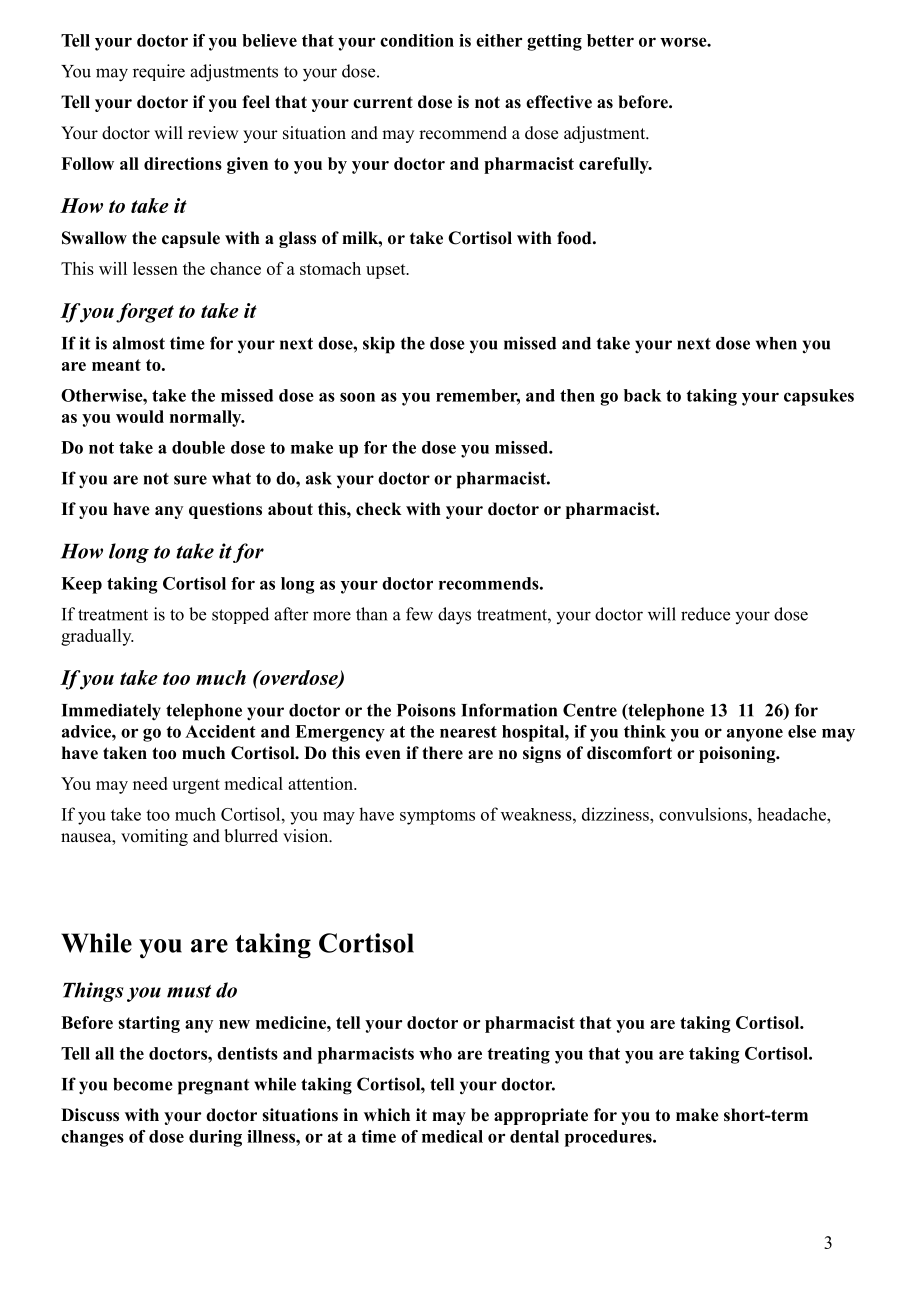  What do you see at coordinates (610, 40) in the document?
I see `better` at bounding box center [610, 40].
